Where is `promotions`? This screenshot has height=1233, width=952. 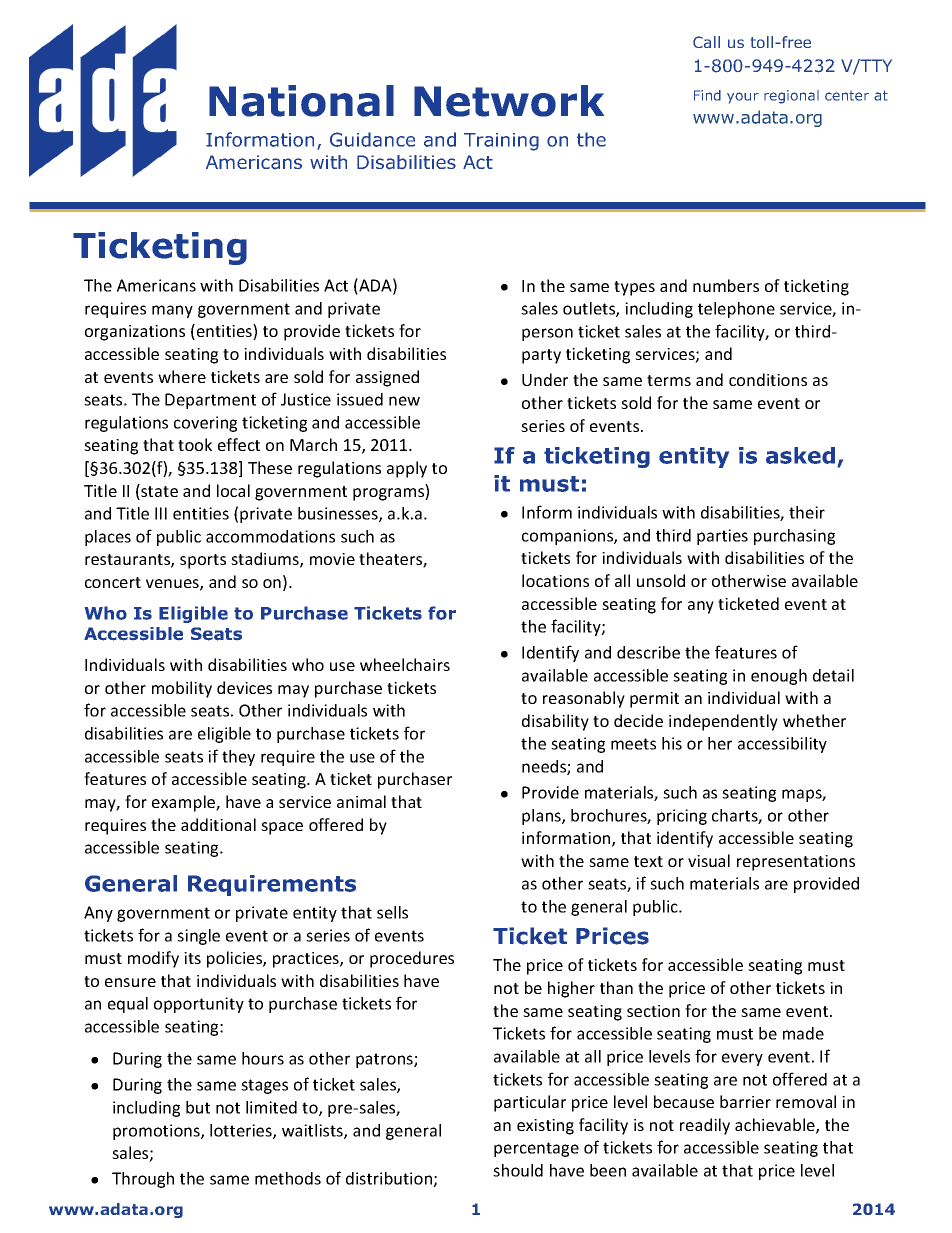
promotions is located at coordinates (157, 1132).
